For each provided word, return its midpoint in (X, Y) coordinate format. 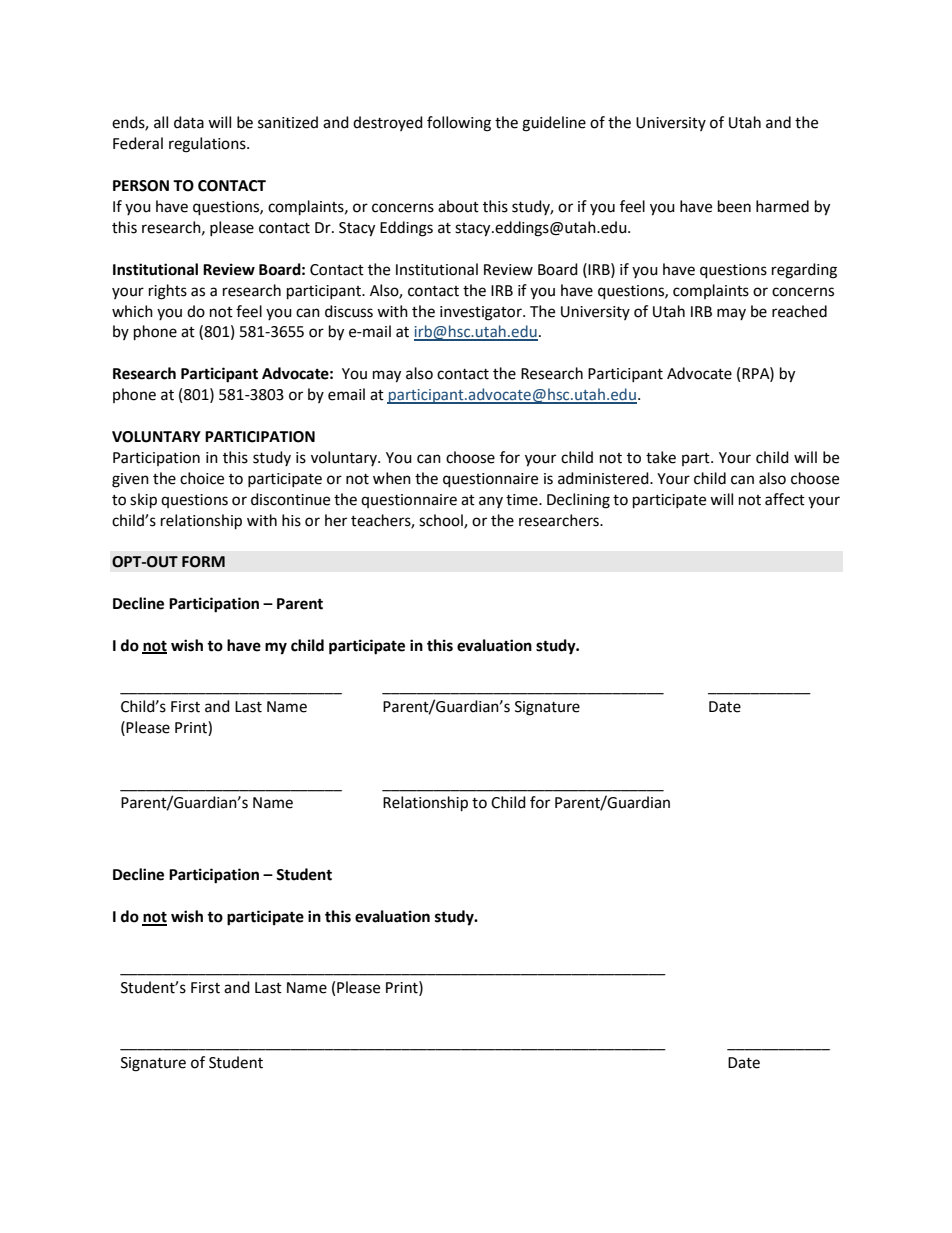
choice (202, 478)
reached (799, 311)
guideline (554, 124)
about (458, 206)
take (661, 457)
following (459, 124)
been (734, 206)
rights (168, 292)
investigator (482, 313)
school (442, 521)
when (392, 478)
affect (785, 499)
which (132, 311)
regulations (208, 145)
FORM (203, 562)
